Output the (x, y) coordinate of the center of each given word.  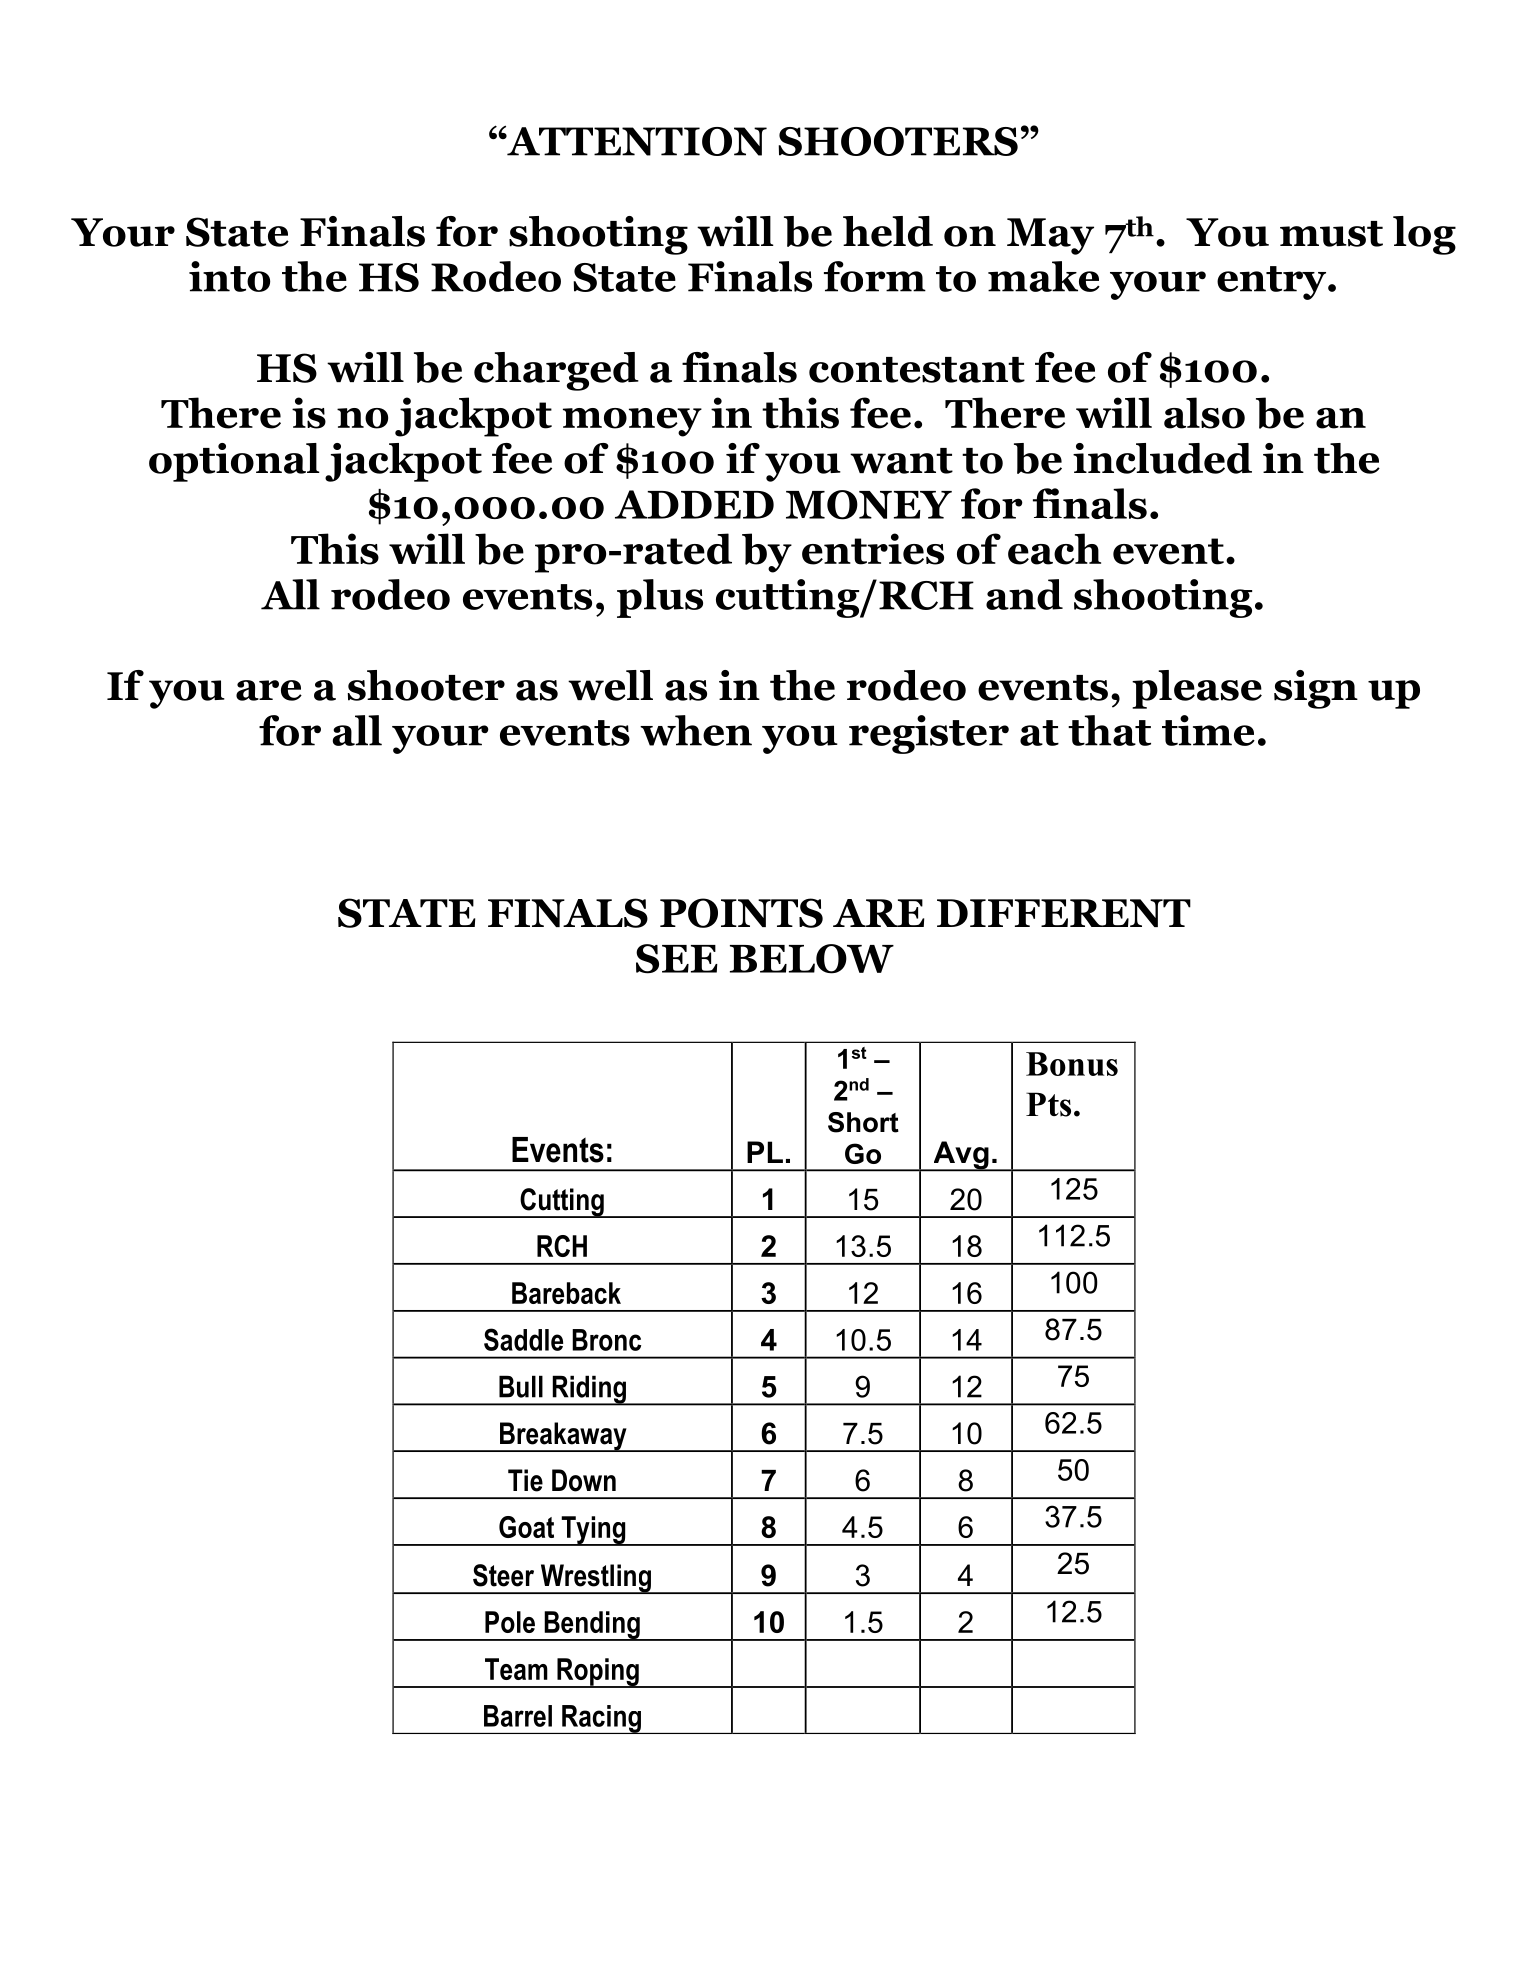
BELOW (812, 959)
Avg (961, 1156)
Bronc (606, 1340)
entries (873, 549)
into (229, 276)
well (610, 685)
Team (516, 1669)
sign (1316, 689)
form (875, 276)
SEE (677, 959)
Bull (521, 1386)
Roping (598, 1673)
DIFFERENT (1064, 913)
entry (1273, 283)
